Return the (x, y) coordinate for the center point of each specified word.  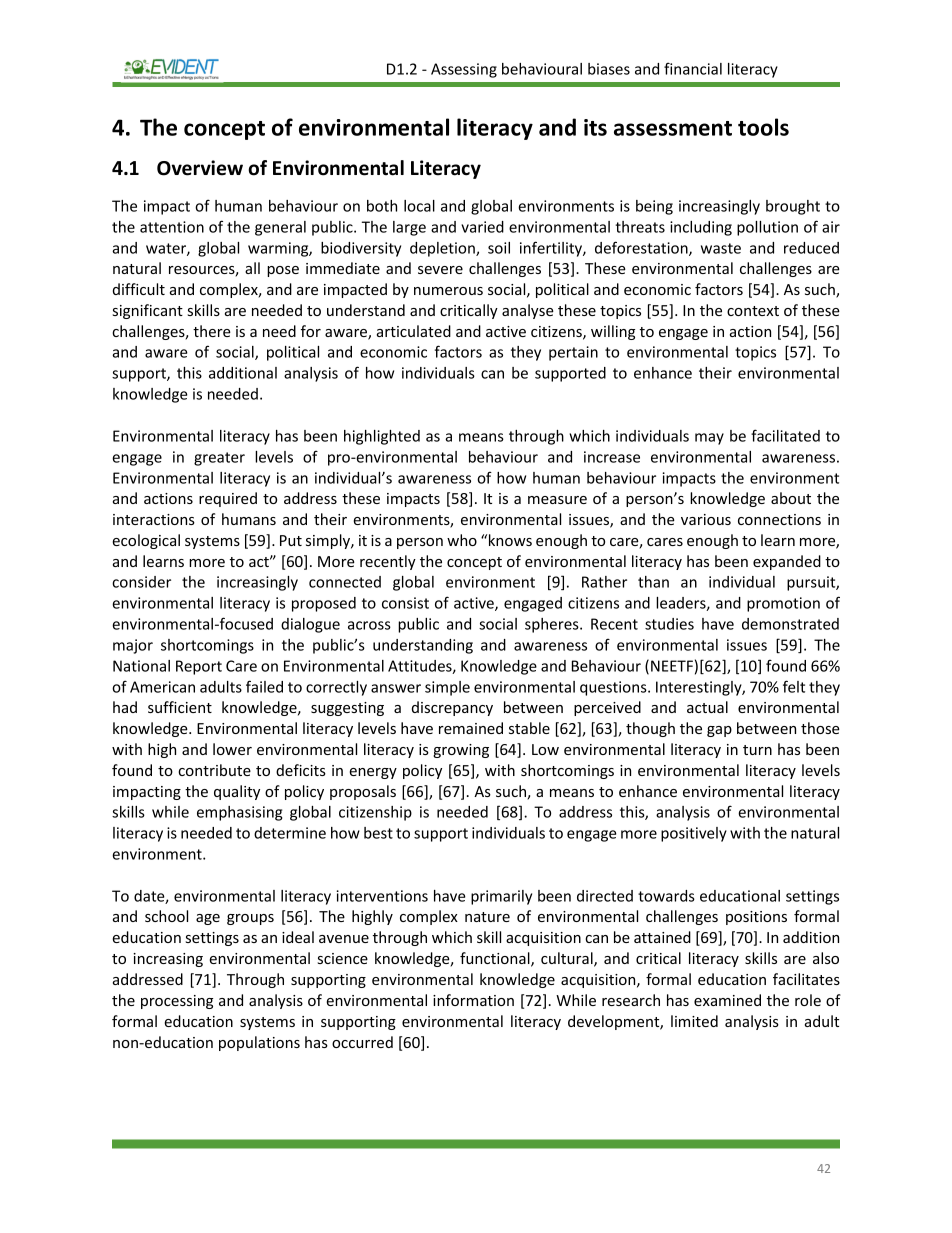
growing (461, 751)
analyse (528, 311)
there (212, 331)
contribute (214, 770)
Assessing (464, 70)
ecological (146, 541)
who (462, 540)
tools (763, 127)
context (753, 311)
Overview (200, 168)
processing (177, 1002)
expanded (787, 562)
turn (757, 750)
